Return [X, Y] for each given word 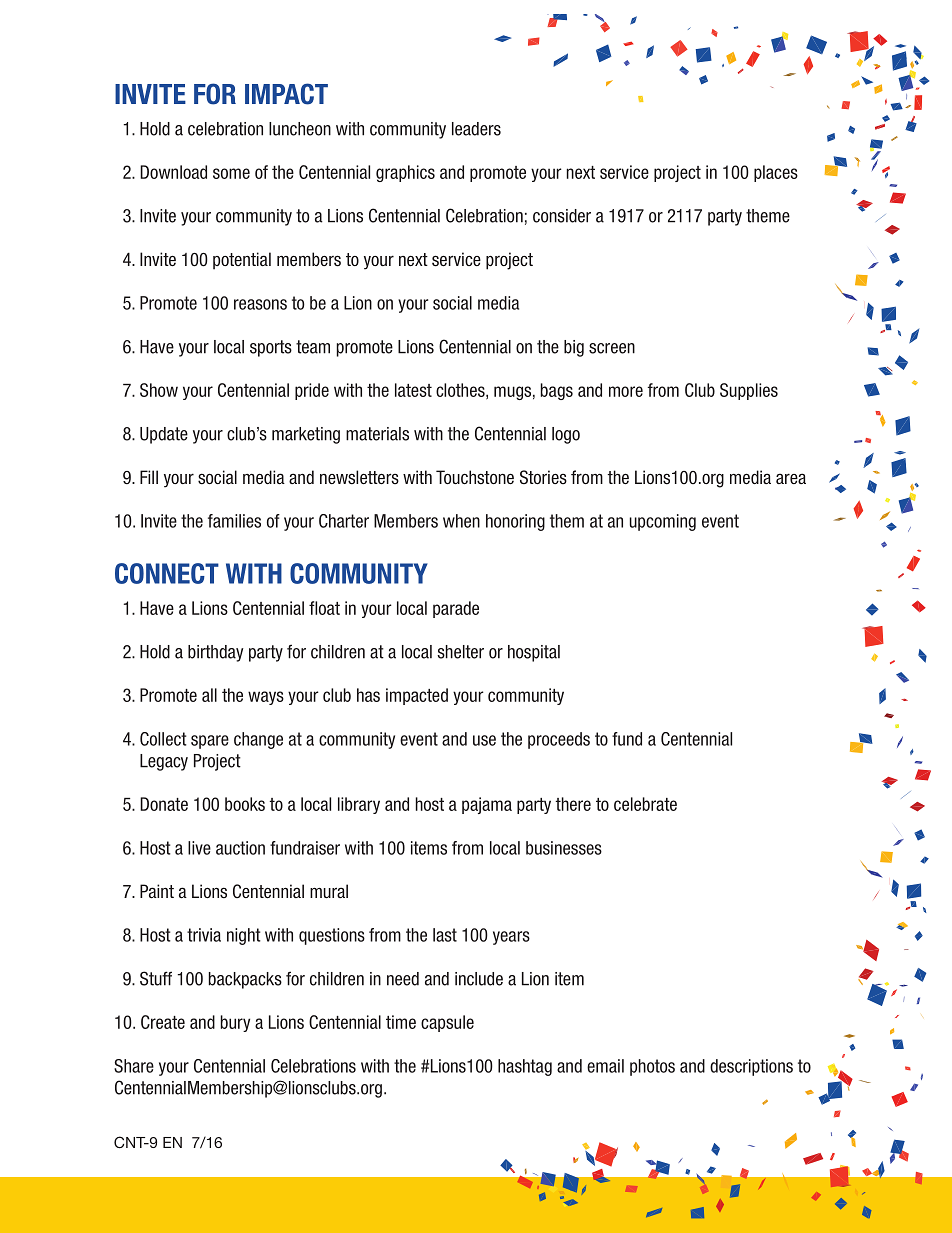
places [776, 173]
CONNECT [167, 573]
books [245, 804]
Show [159, 390]
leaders [476, 129]
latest [413, 390]
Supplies [749, 391]
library [359, 805]
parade [456, 609]
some [231, 173]
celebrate [645, 804]
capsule [447, 1023]
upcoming [663, 522]
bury [235, 1023]
